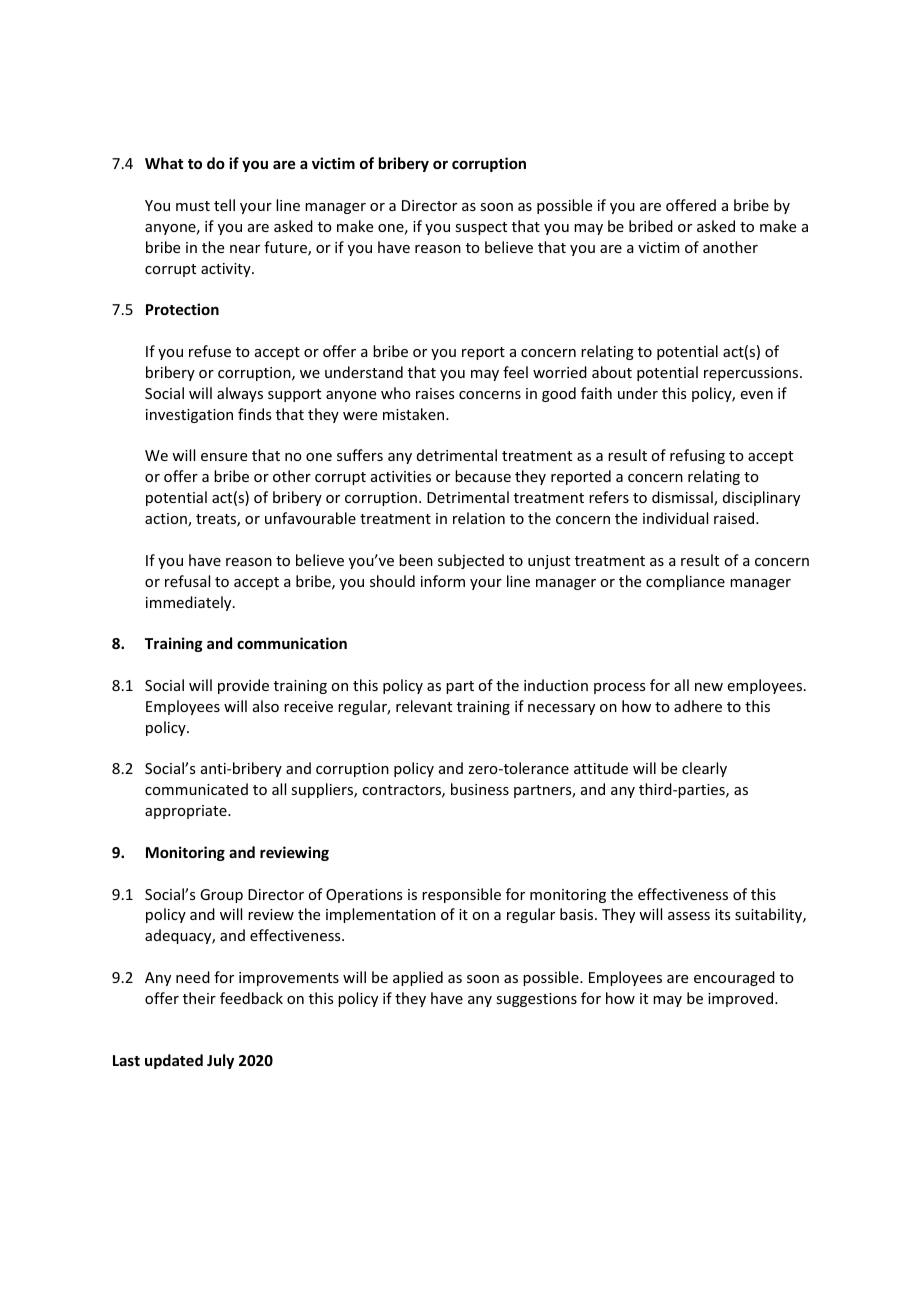  What do you see at coordinates (697, 456) in the document?
I see `refusing` at bounding box center [697, 456].
